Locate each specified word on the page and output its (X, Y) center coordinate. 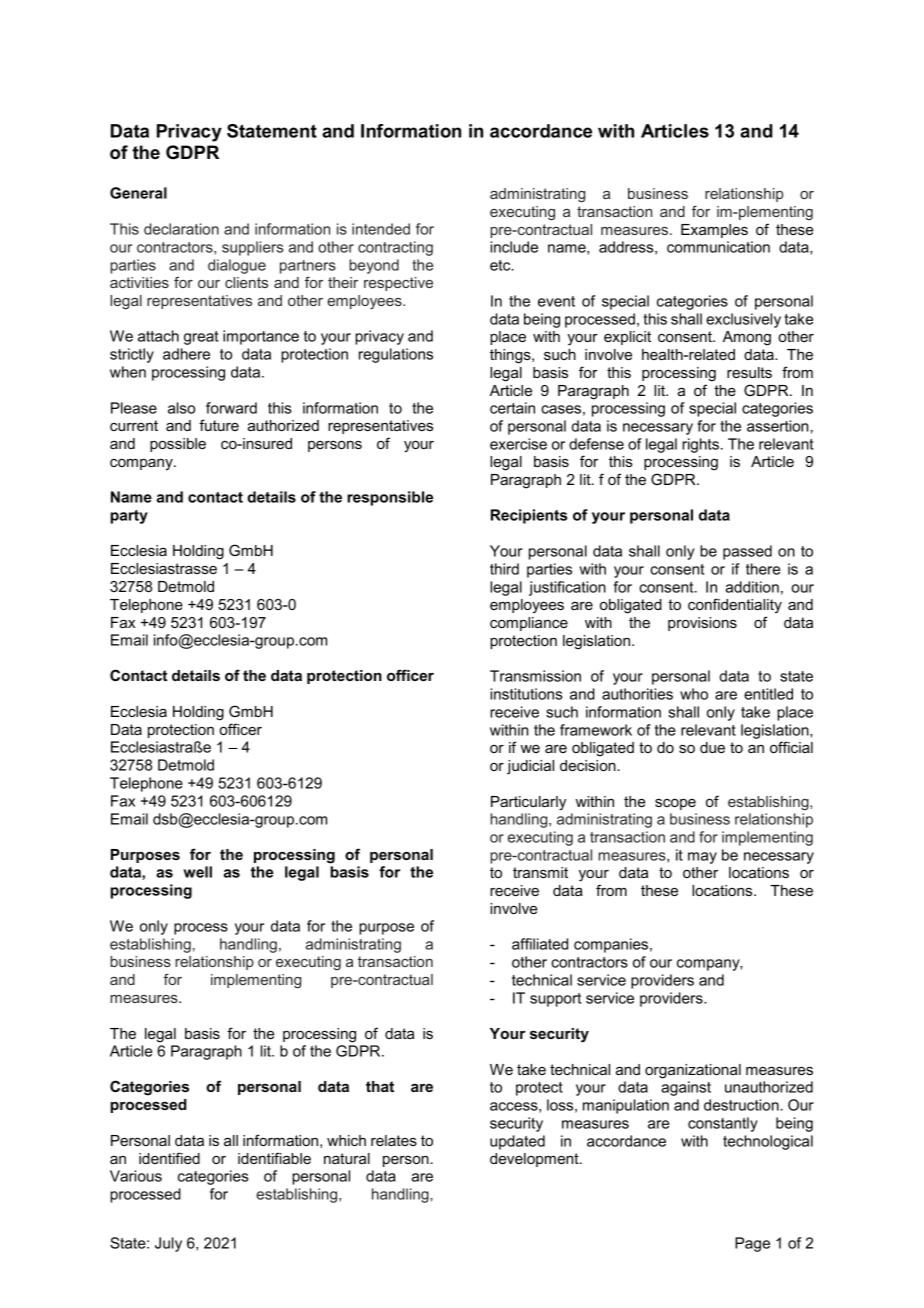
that (380, 1086)
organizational (693, 1071)
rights (700, 445)
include (514, 247)
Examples (714, 231)
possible (178, 445)
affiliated (540, 944)
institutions (526, 694)
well (198, 872)
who (694, 694)
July (168, 1244)
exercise (518, 444)
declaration (181, 229)
